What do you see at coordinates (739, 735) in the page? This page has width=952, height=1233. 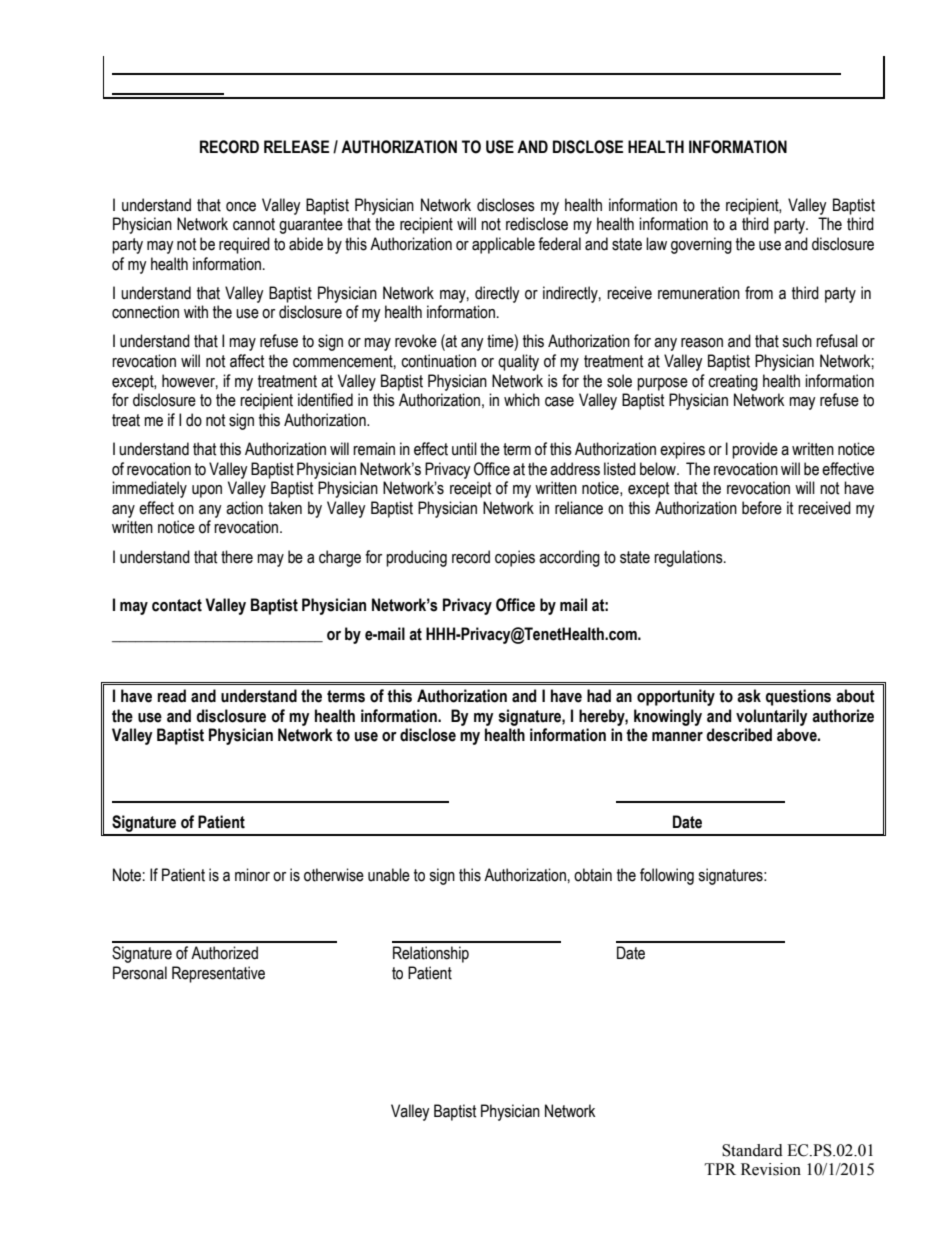 I see `described` at bounding box center [739, 735].
